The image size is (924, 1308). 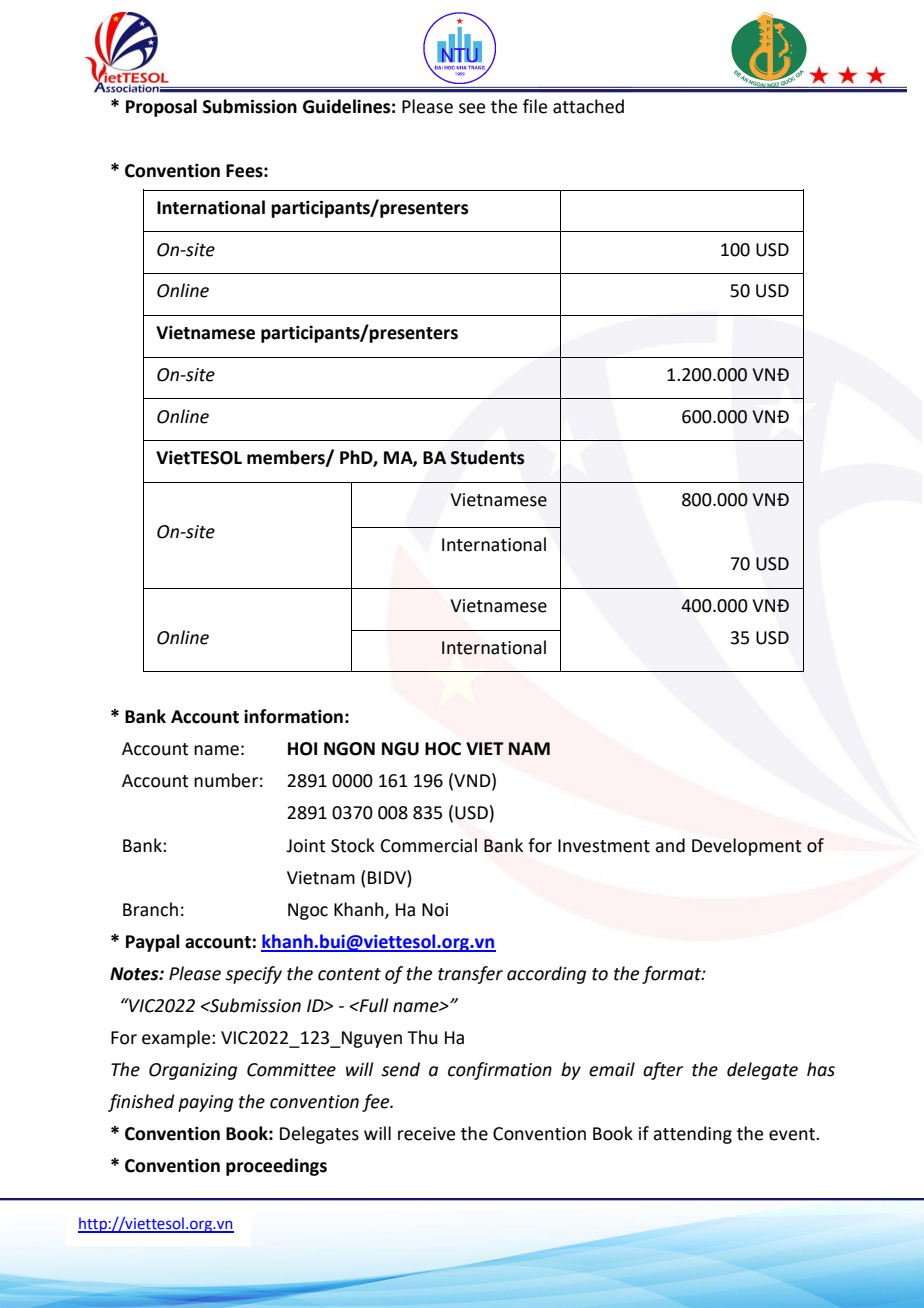 What do you see at coordinates (487, 457) in the screenshot?
I see `Students` at bounding box center [487, 457].
